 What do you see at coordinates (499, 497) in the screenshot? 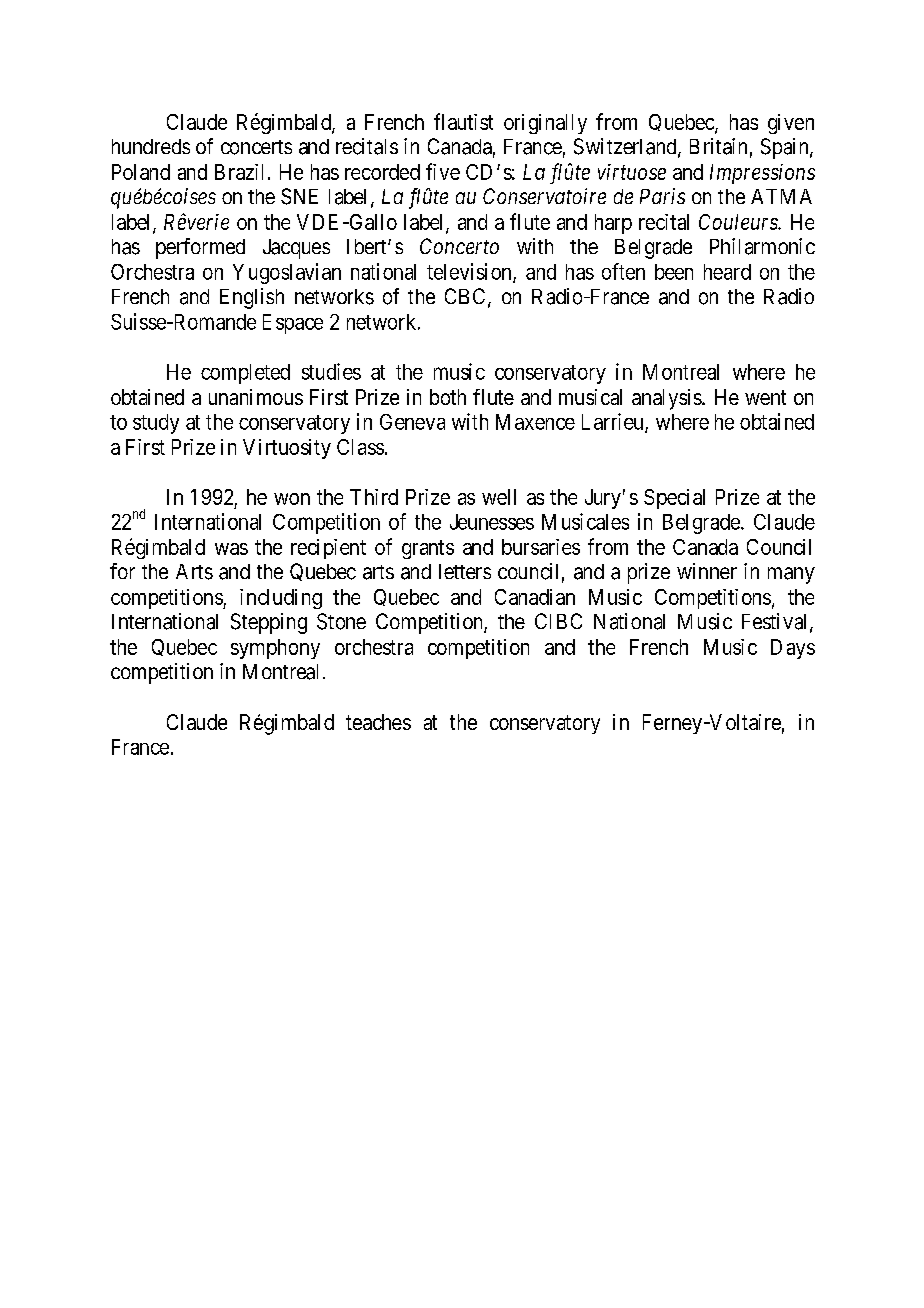
I see `well` at bounding box center [499, 497].
